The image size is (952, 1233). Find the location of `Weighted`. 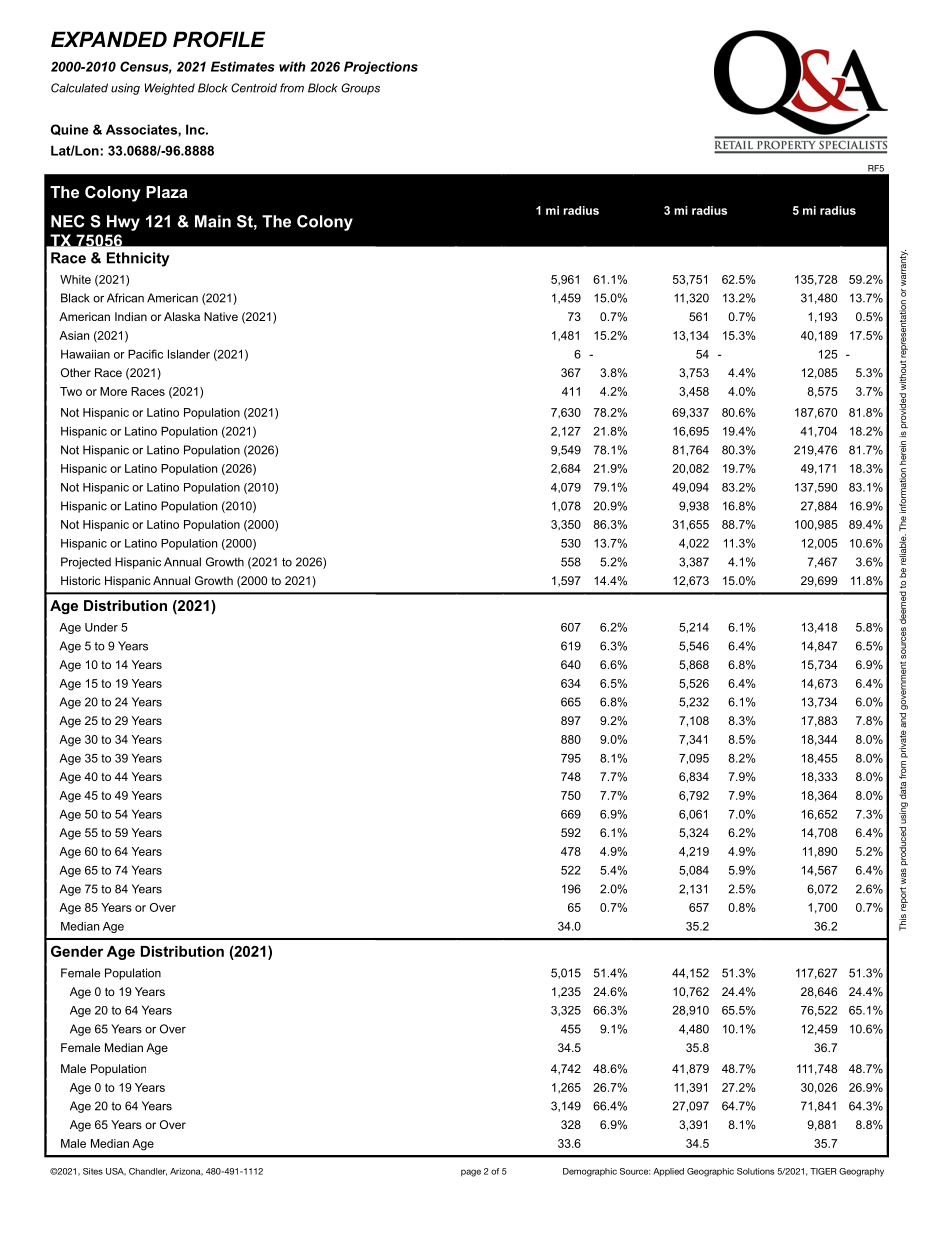

Weighted is located at coordinates (170, 89).
